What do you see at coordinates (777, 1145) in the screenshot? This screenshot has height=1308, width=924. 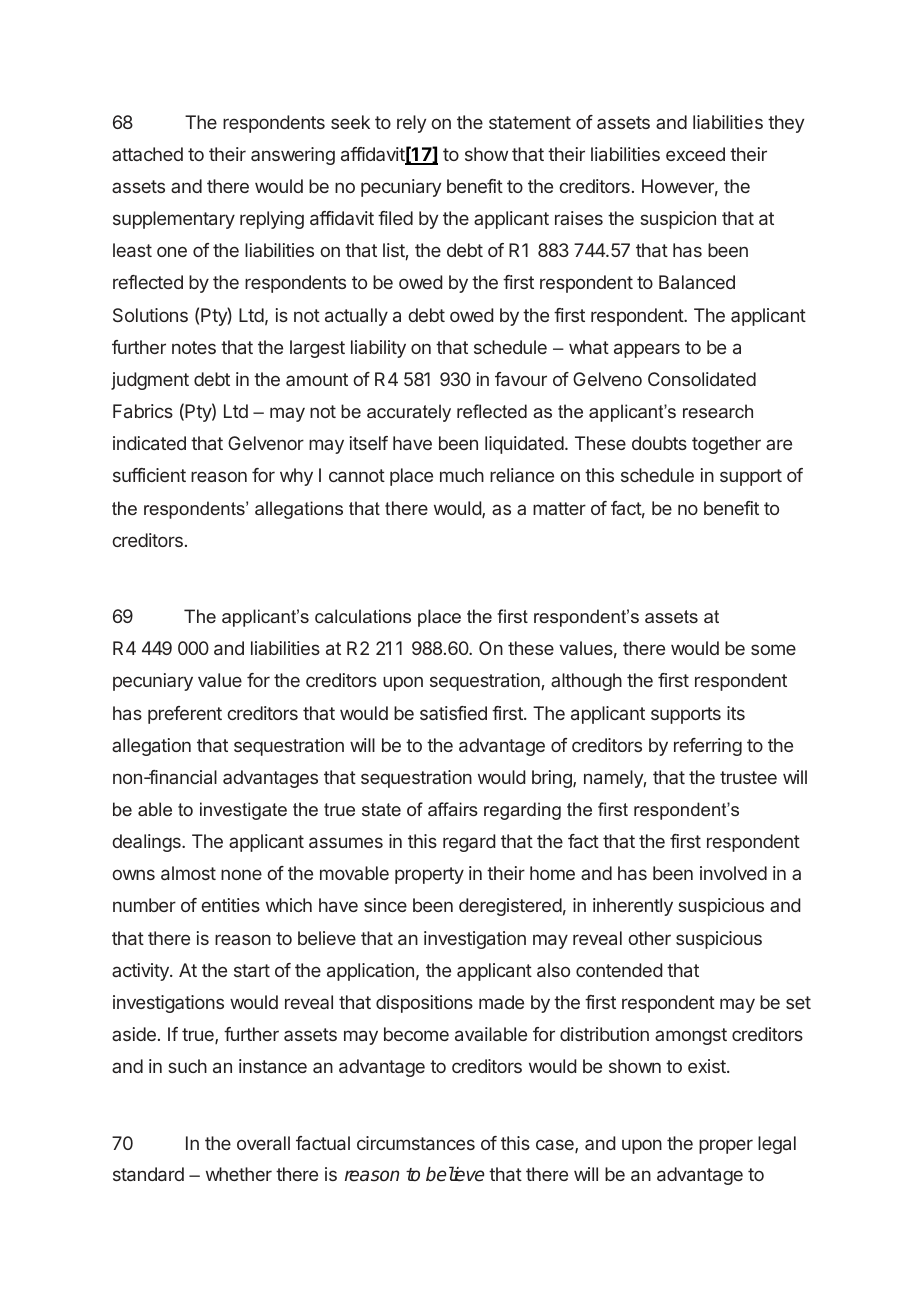 I see `legal` at bounding box center [777, 1145].
